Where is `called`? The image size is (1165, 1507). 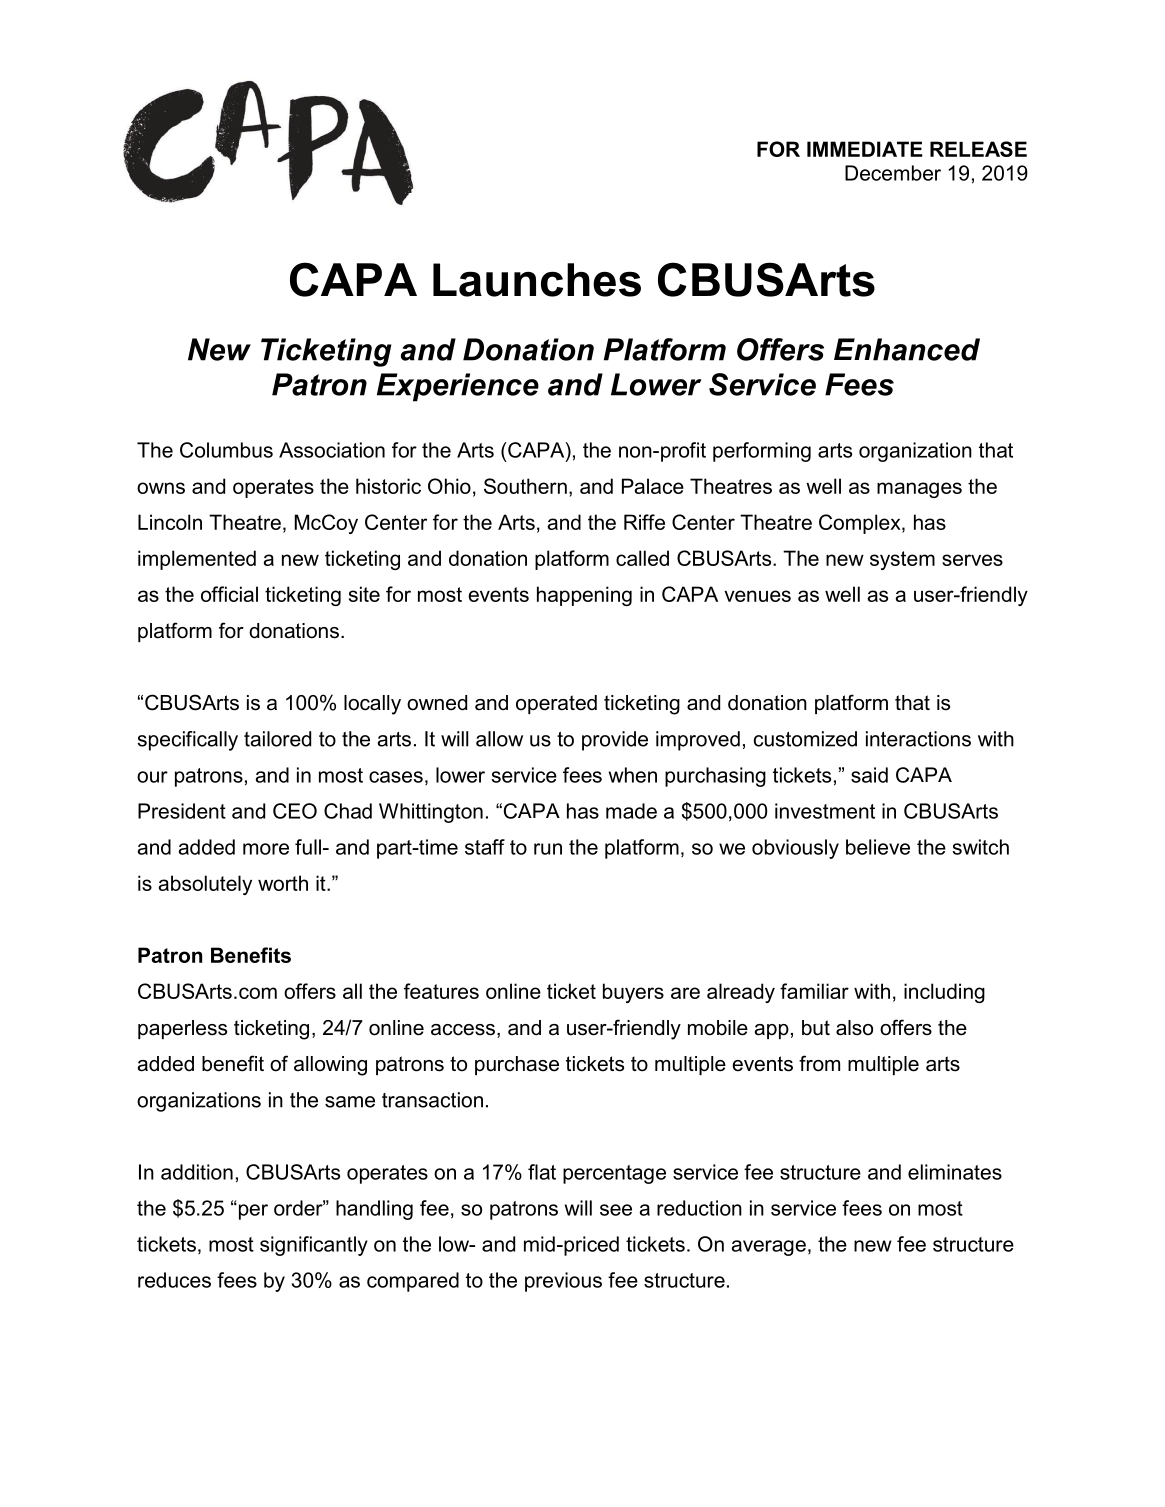 called is located at coordinates (642, 558).
